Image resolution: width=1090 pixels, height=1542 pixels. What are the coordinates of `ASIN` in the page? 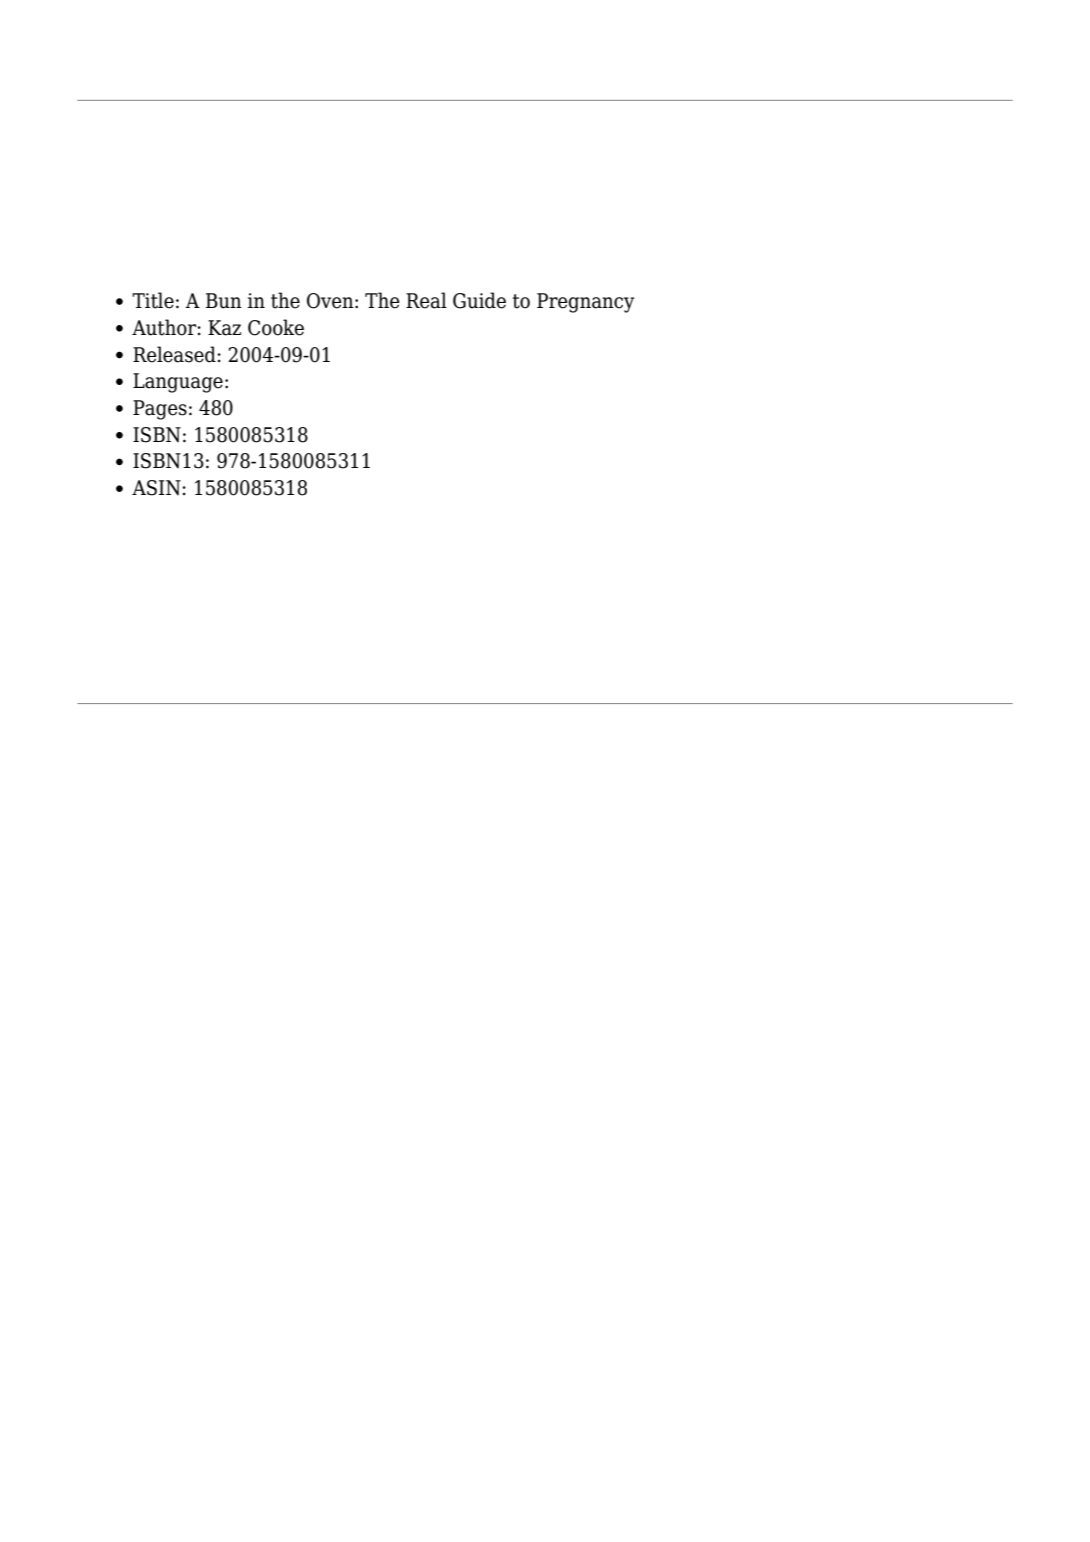 It's located at (156, 488).
